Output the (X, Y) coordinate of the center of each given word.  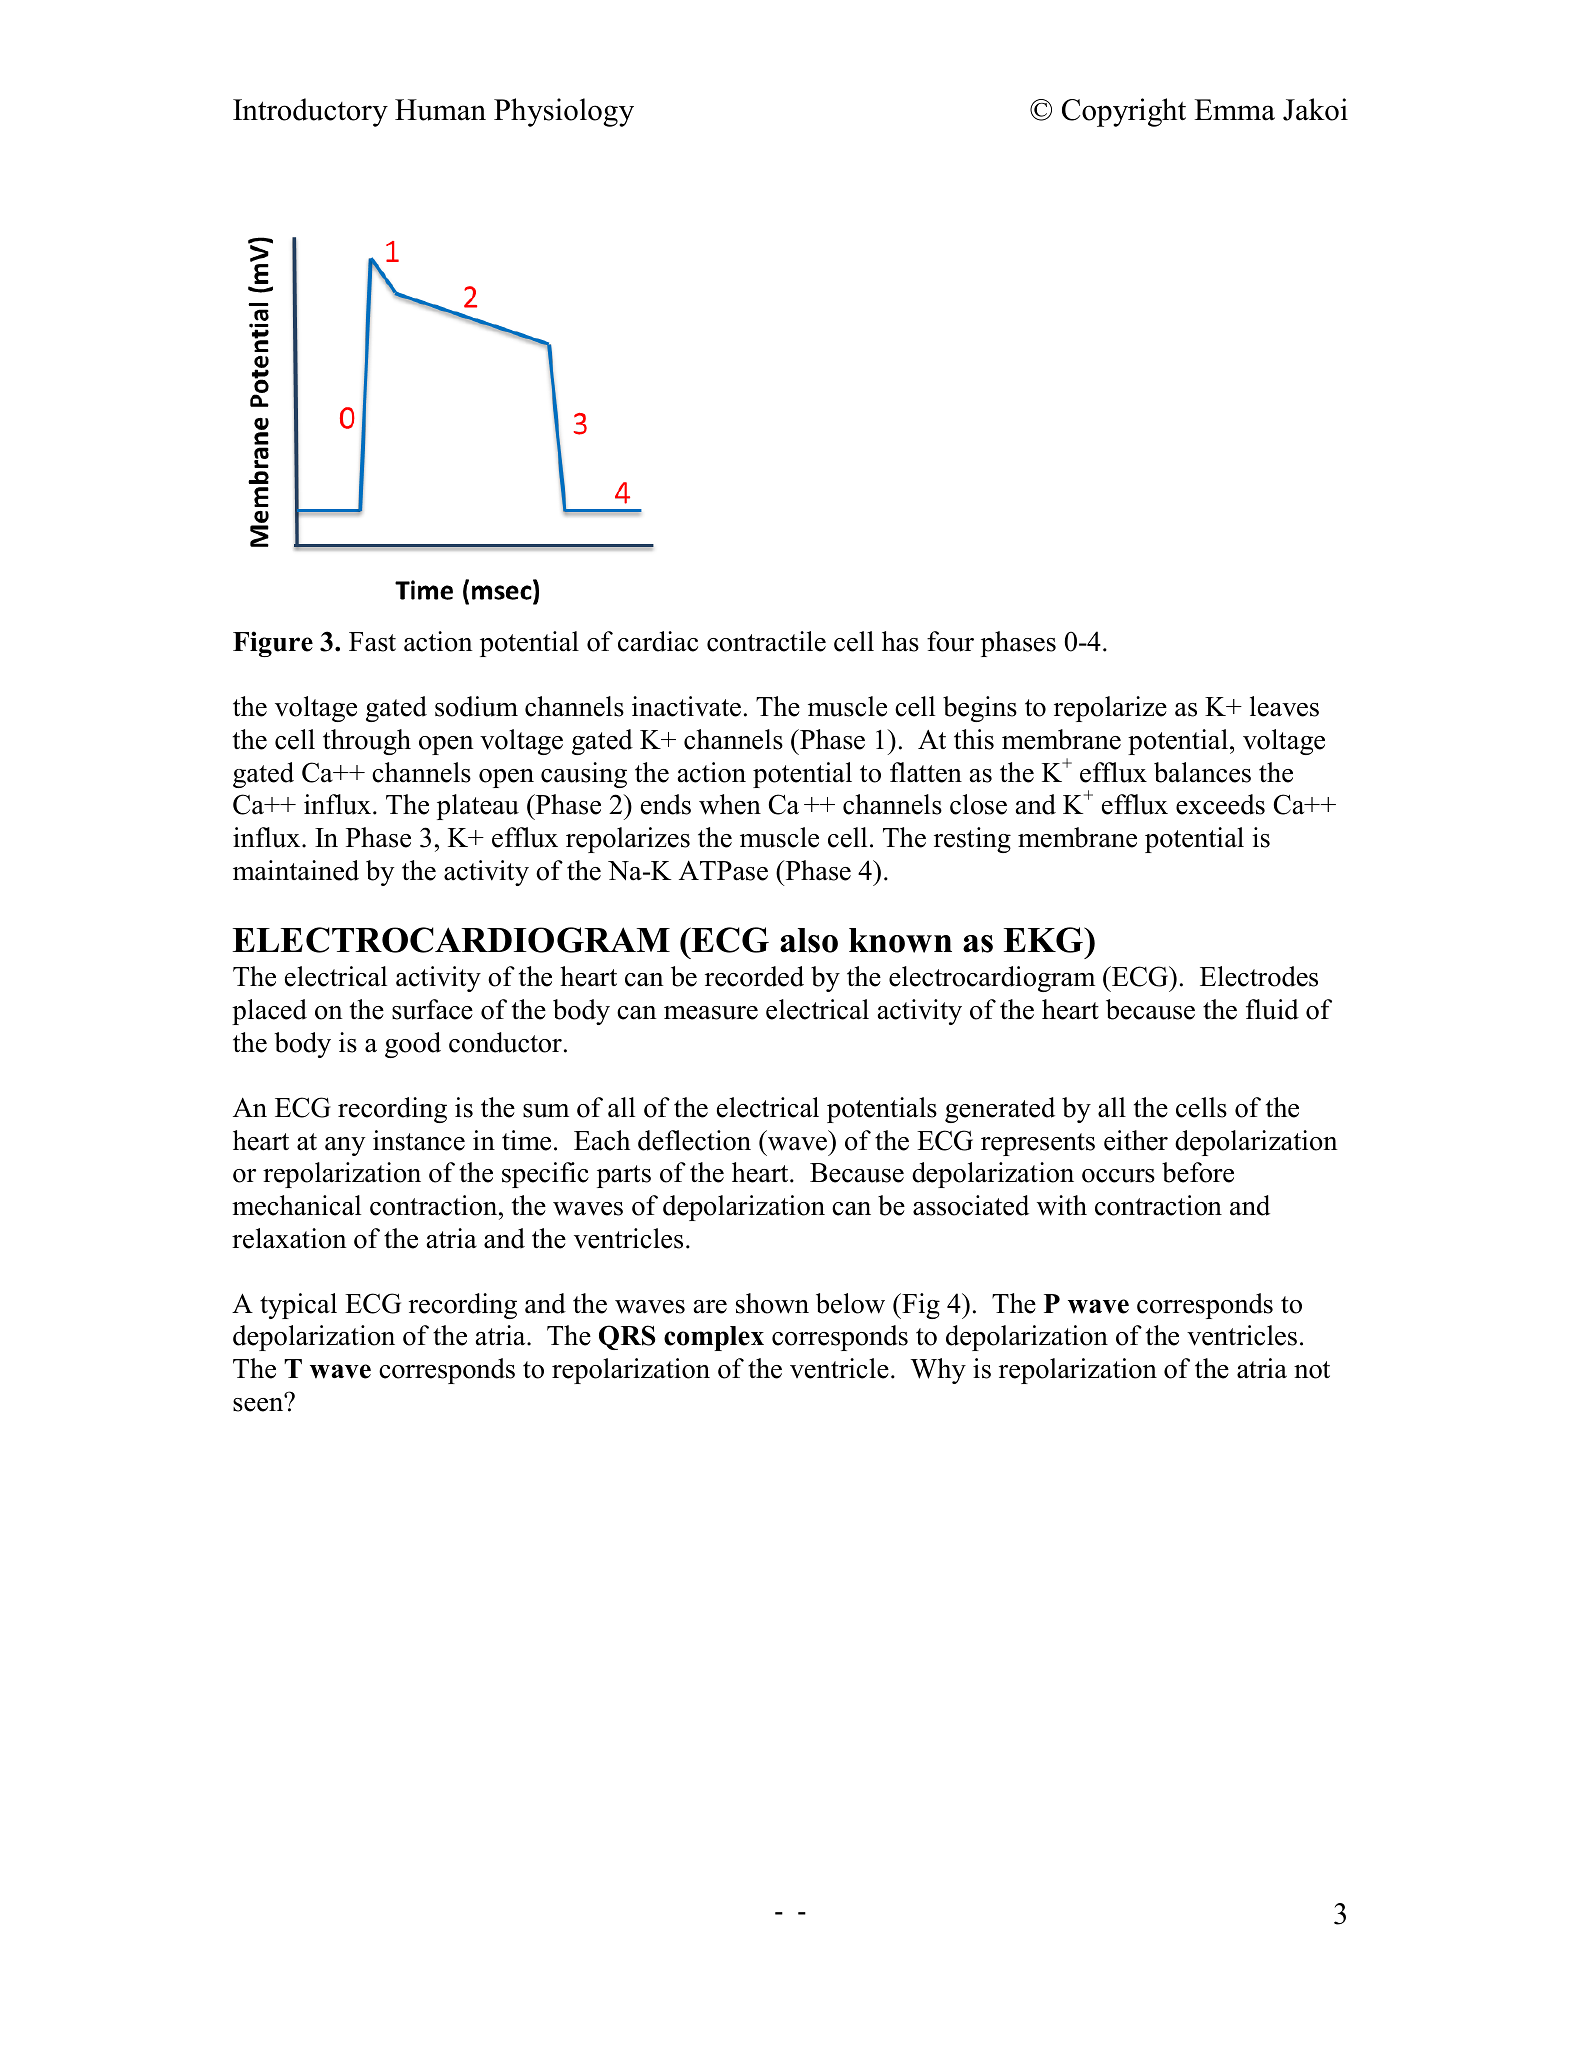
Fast (372, 642)
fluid (1272, 1009)
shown (772, 1303)
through (367, 742)
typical (298, 1306)
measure (711, 1013)
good (413, 1045)
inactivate (686, 706)
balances (1202, 772)
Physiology (564, 112)
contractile (766, 641)
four (950, 641)
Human (440, 110)
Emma (1234, 110)
